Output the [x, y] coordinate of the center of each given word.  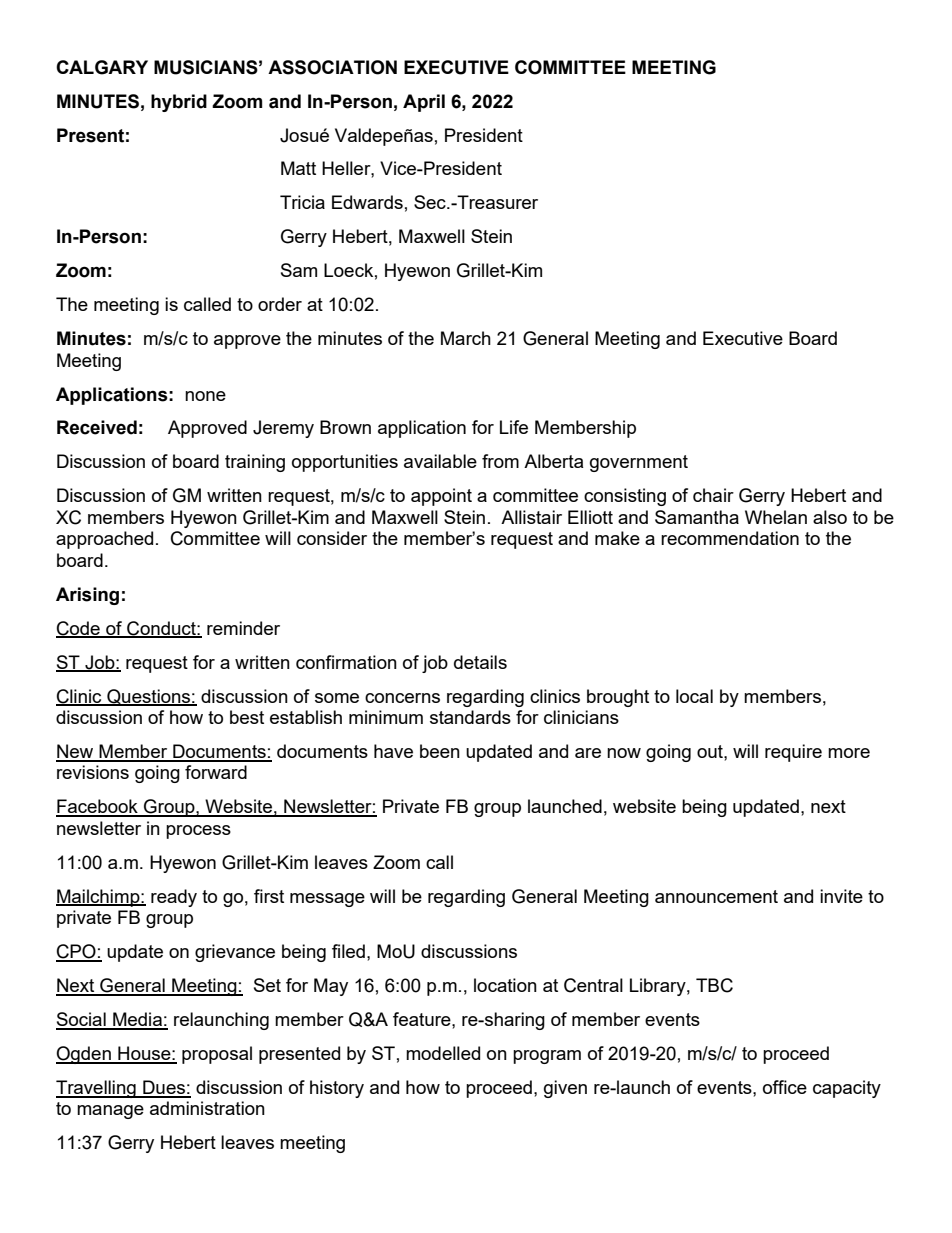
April [424, 103]
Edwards [367, 202]
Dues [164, 1088]
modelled [443, 1053]
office [785, 1087]
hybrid [179, 103]
